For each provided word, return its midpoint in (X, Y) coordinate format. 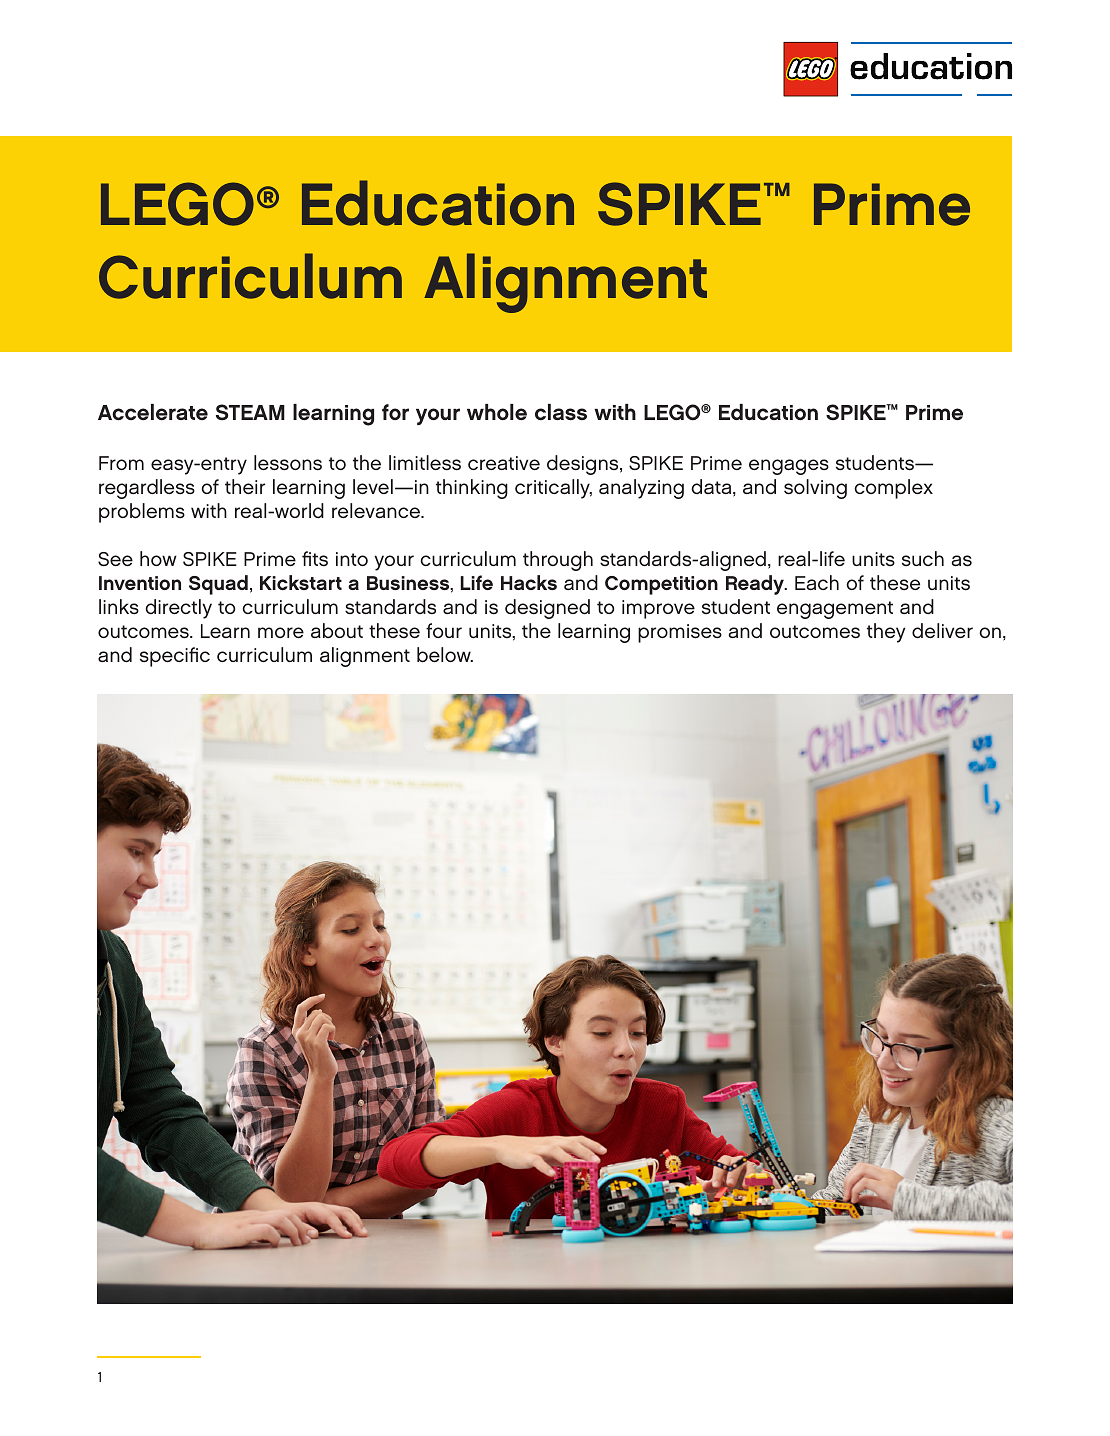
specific (175, 657)
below (445, 655)
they (886, 633)
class (561, 412)
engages (789, 467)
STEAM (250, 412)
